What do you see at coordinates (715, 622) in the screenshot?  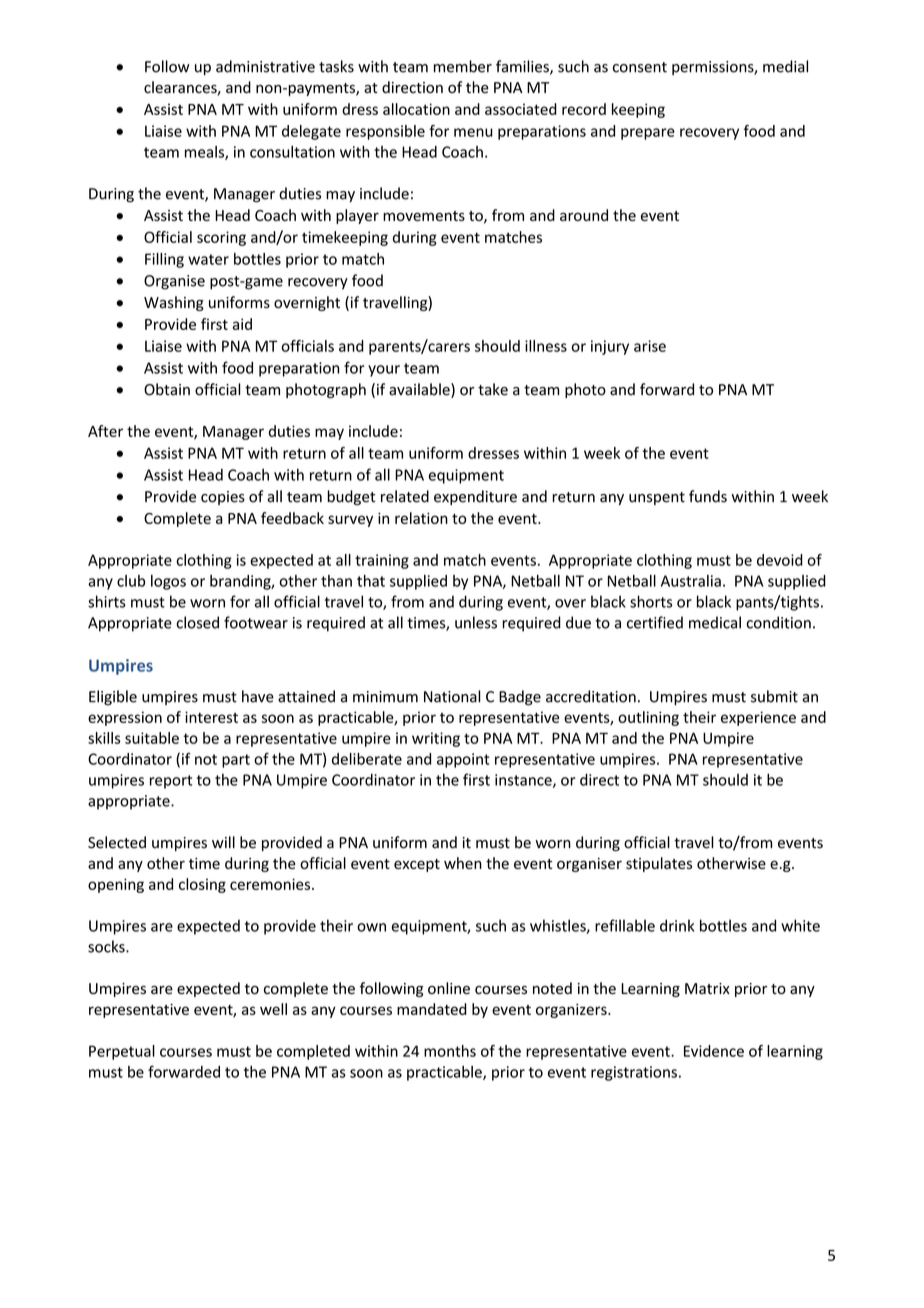 I see `medical` at bounding box center [715, 622].
